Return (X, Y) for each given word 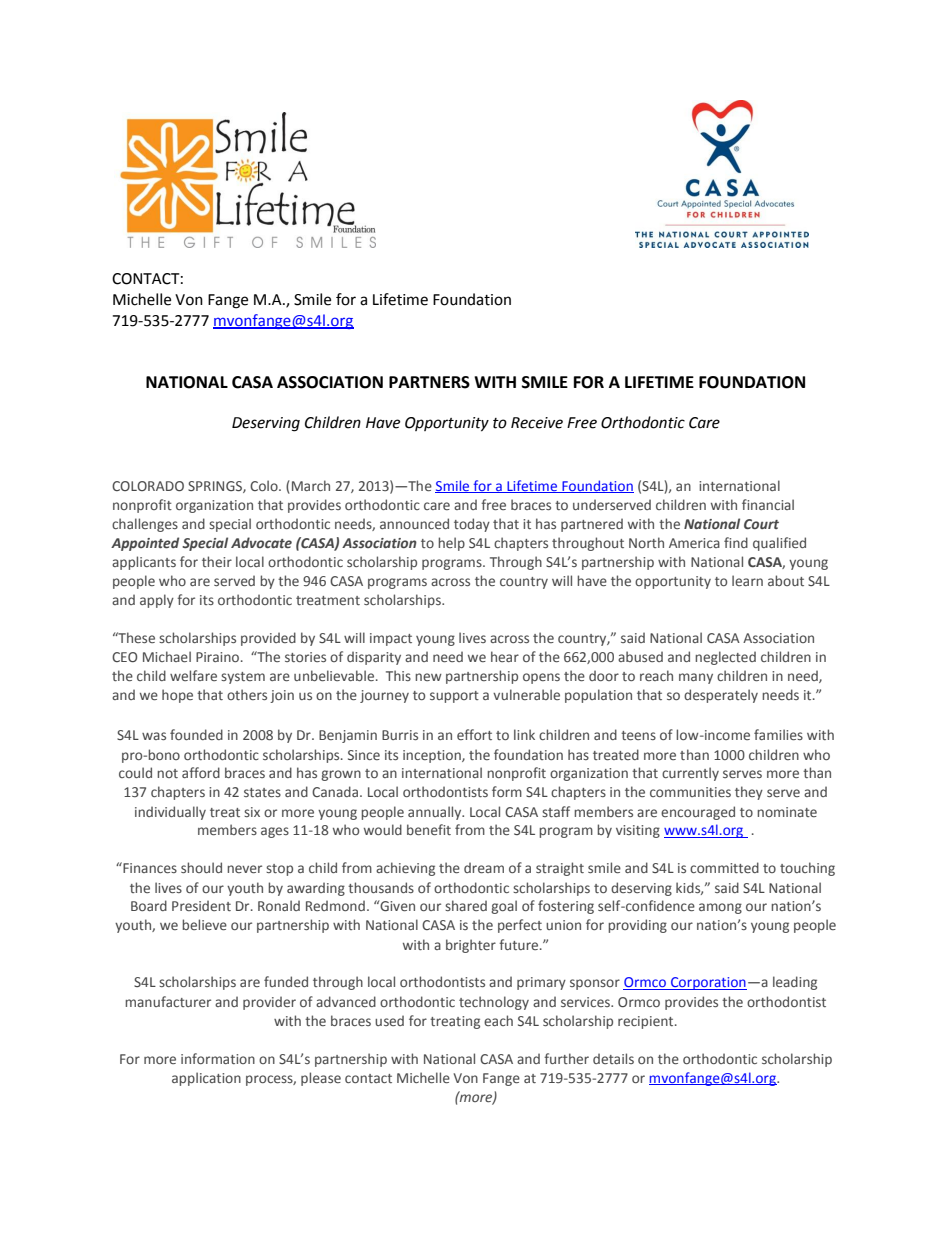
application (206, 1079)
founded (196, 734)
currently (690, 774)
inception (433, 756)
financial (768, 504)
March (311, 485)
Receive (537, 423)
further (566, 1058)
